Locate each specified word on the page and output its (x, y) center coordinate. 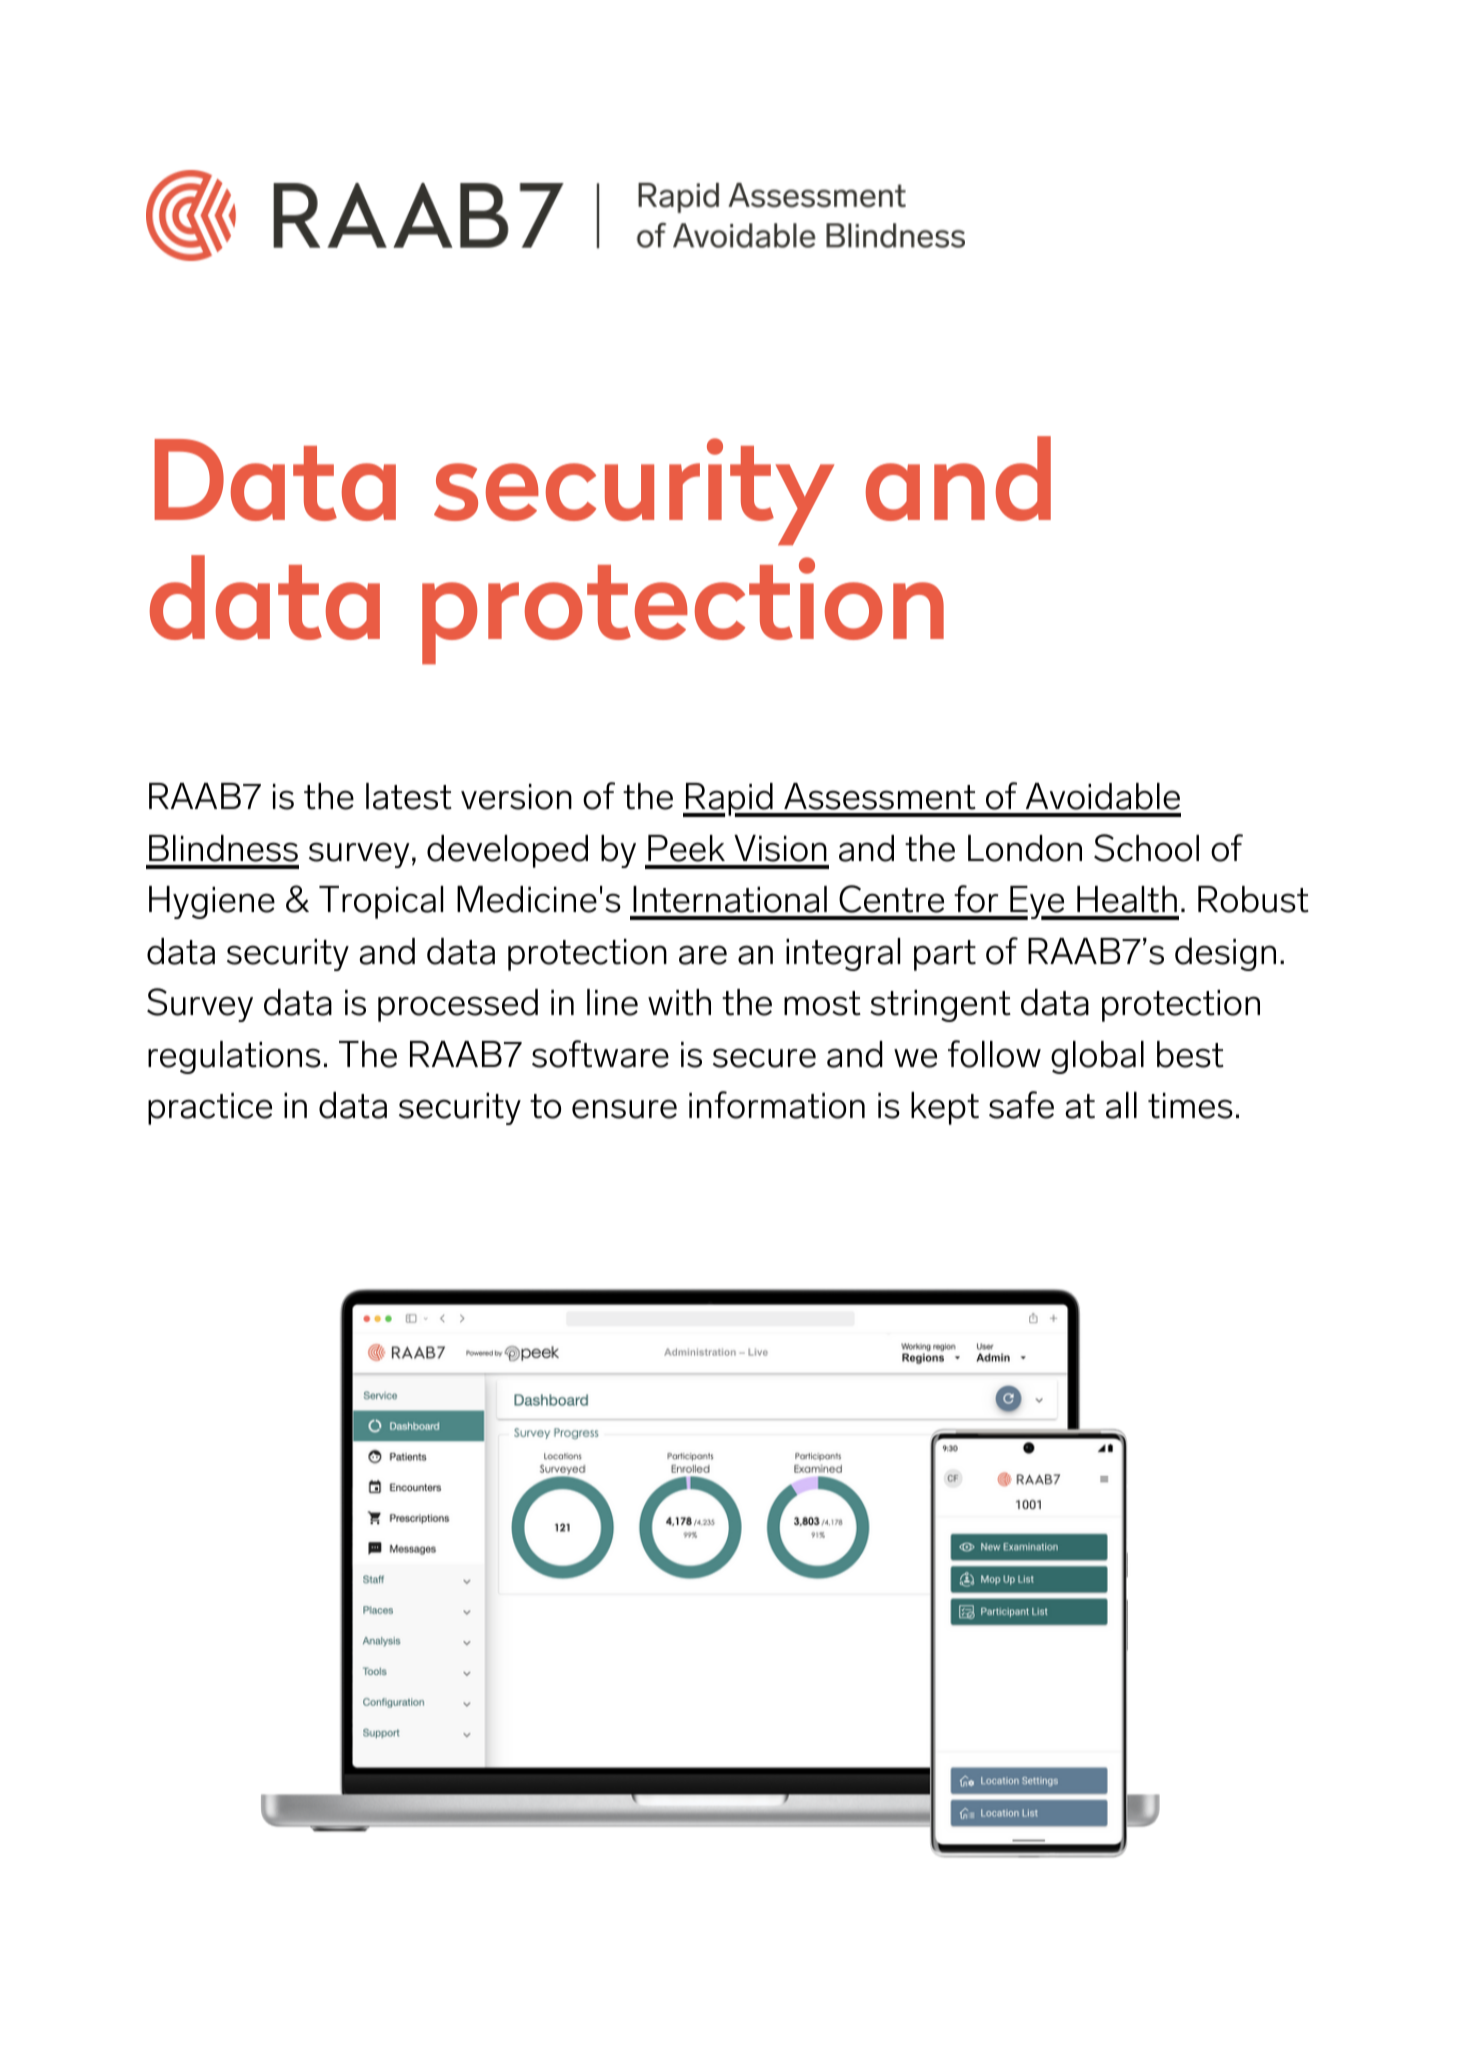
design (1225, 954)
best (1190, 1054)
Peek (686, 848)
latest (409, 796)
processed (458, 1005)
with (679, 1002)
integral (843, 954)
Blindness (223, 848)
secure (764, 1058)
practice (210, 1109)
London (1025, 848)
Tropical (381, 902)
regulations (234, 1057)
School (1146, 848)
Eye (1037, 903)
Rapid (729, 800)
